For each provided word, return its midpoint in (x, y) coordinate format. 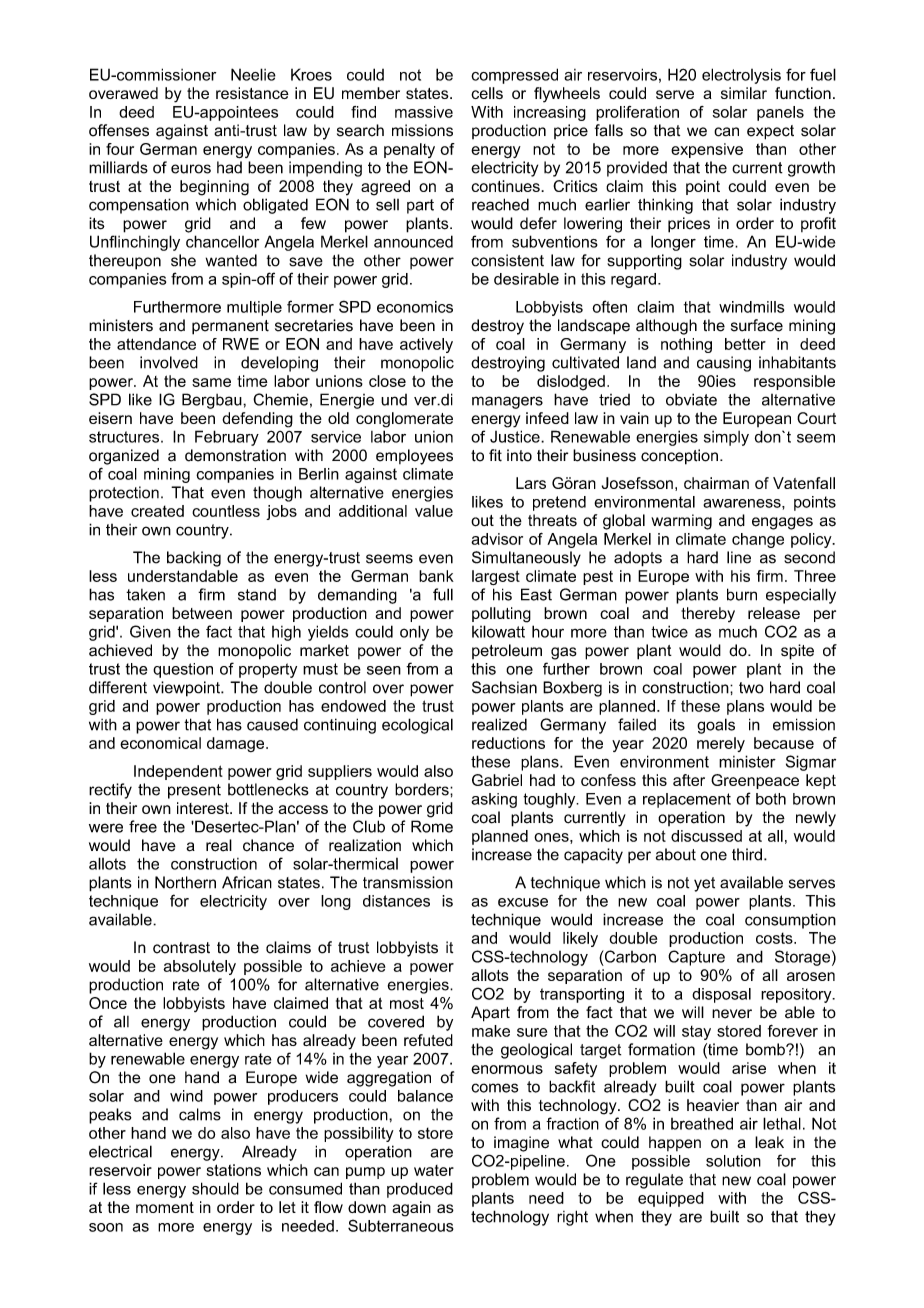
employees (414, 457)
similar (744, 93)
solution (733, 1161)
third (747, 854)
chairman (716, 483)
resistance (252, 93)
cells (487, 93)
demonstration (235, 455)
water (434, 1170)
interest (204, 808)
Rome (432, 826)
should (215, 1188)
